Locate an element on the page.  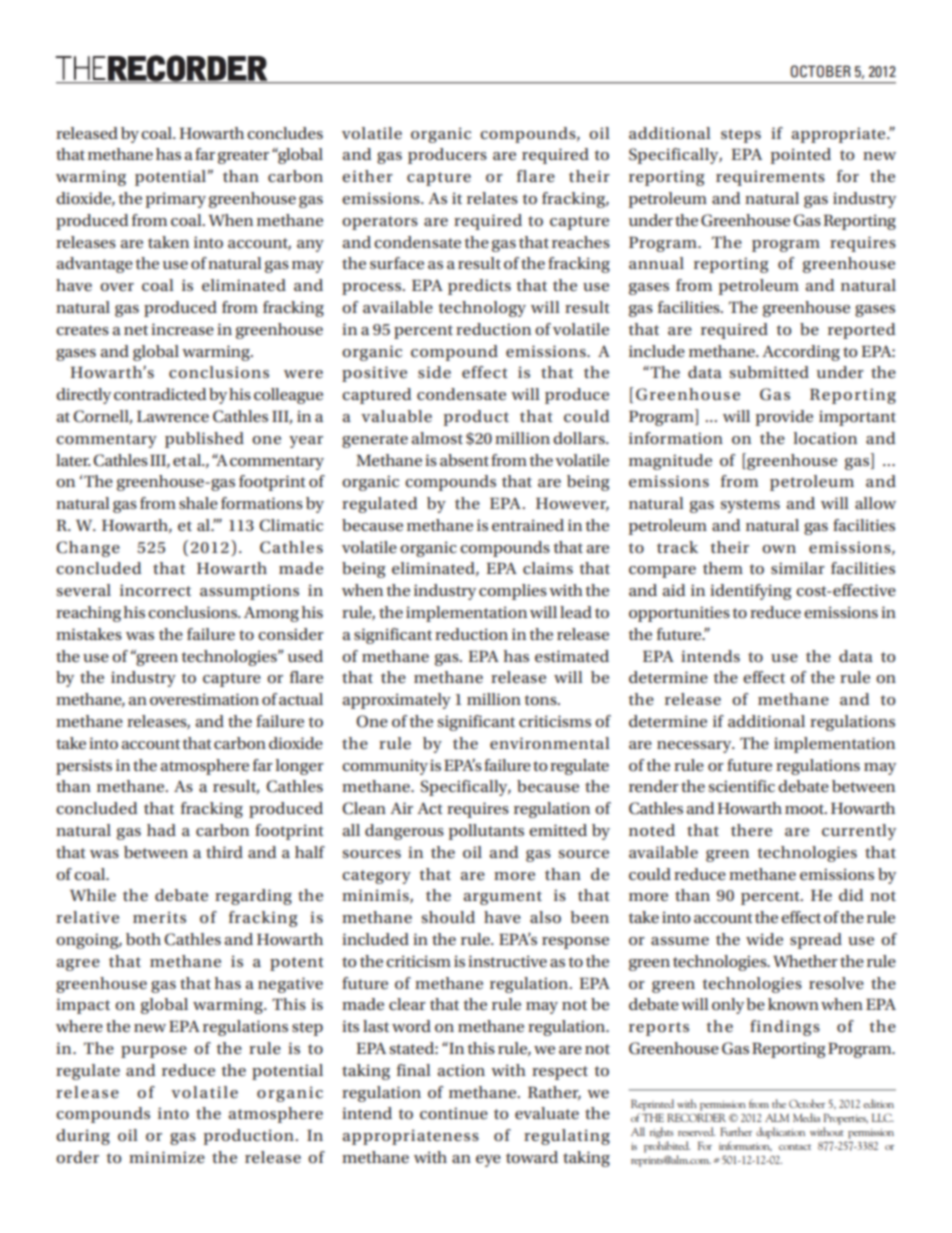
pointed is located at coordinates (800, 156).
